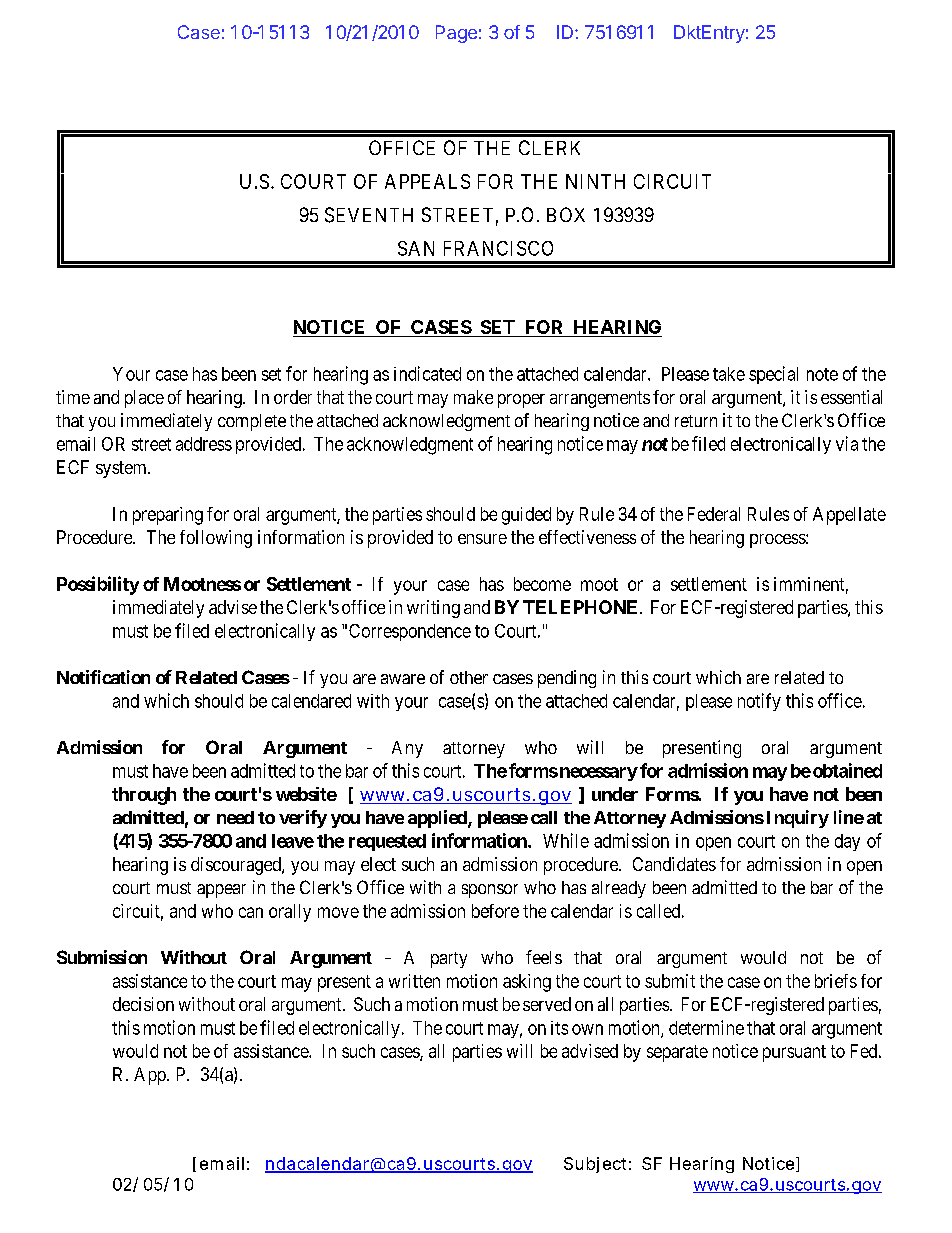 This screenshot has height=1233, width=952. I want to click on special, so click(773, 375).
